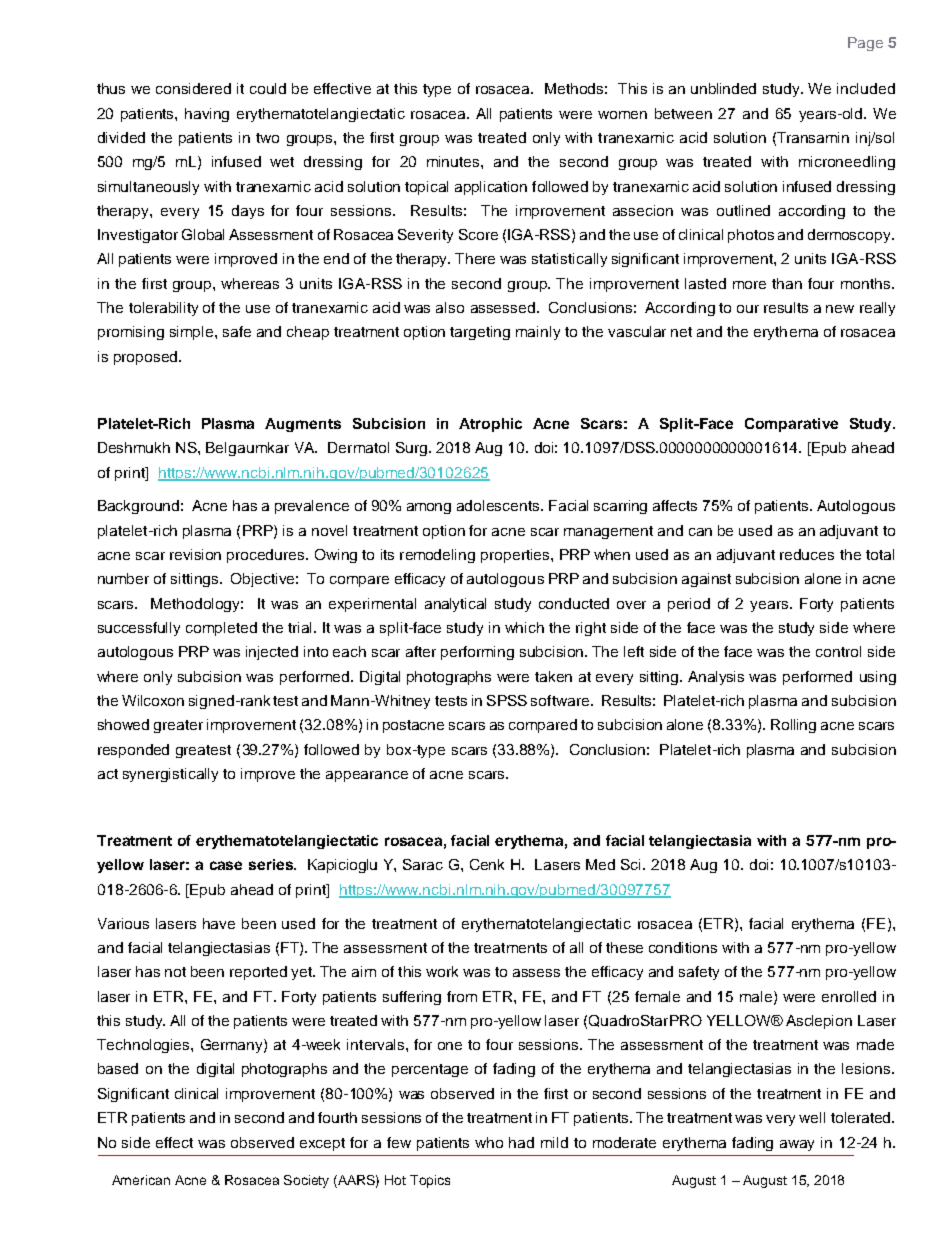 The height and width of the document is (1233, 952). I want to click on case, so click(226, 865).
